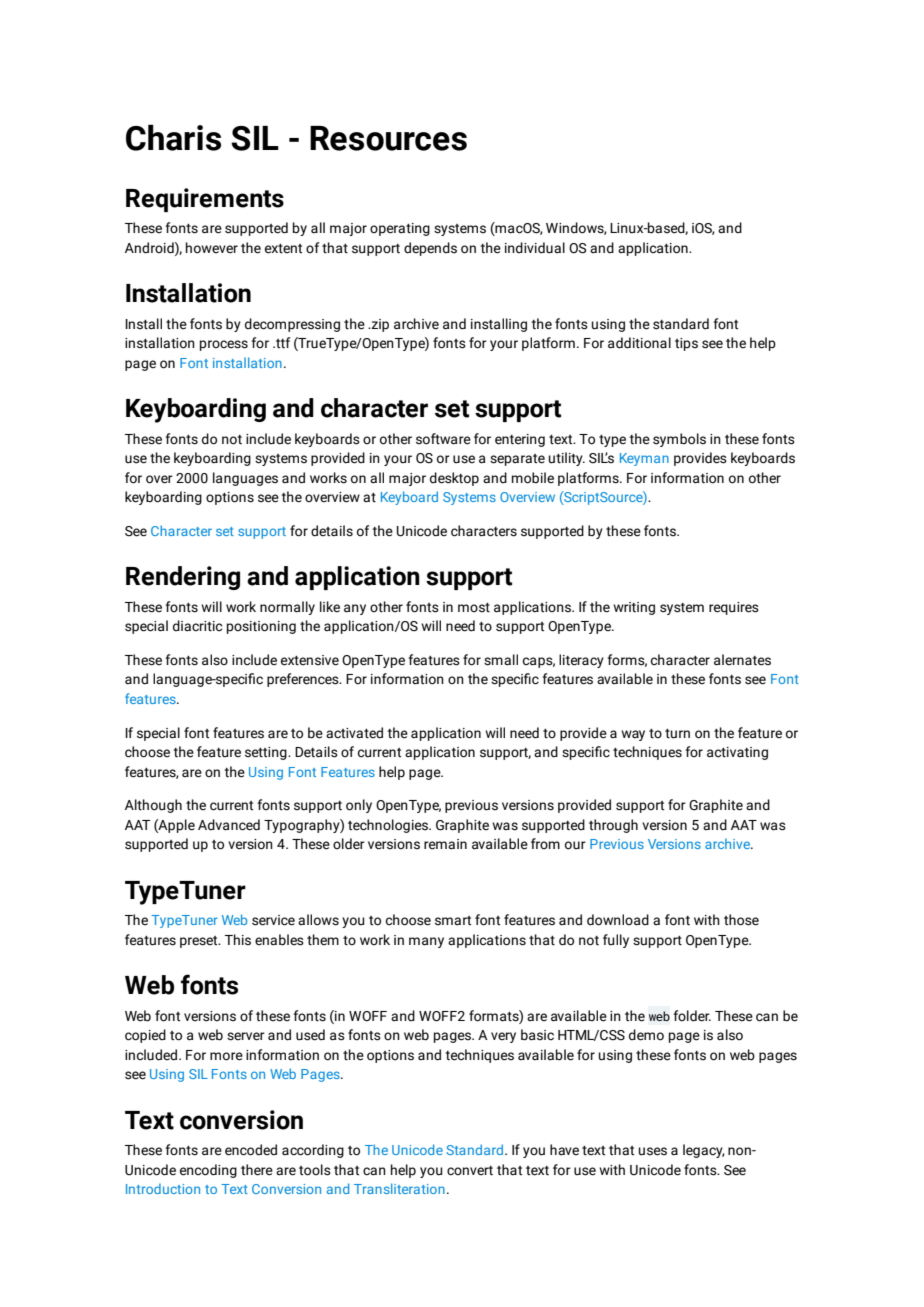  Describe the element at coordinates (389, 826) in the screenshot. I see `technologies` at that location.
